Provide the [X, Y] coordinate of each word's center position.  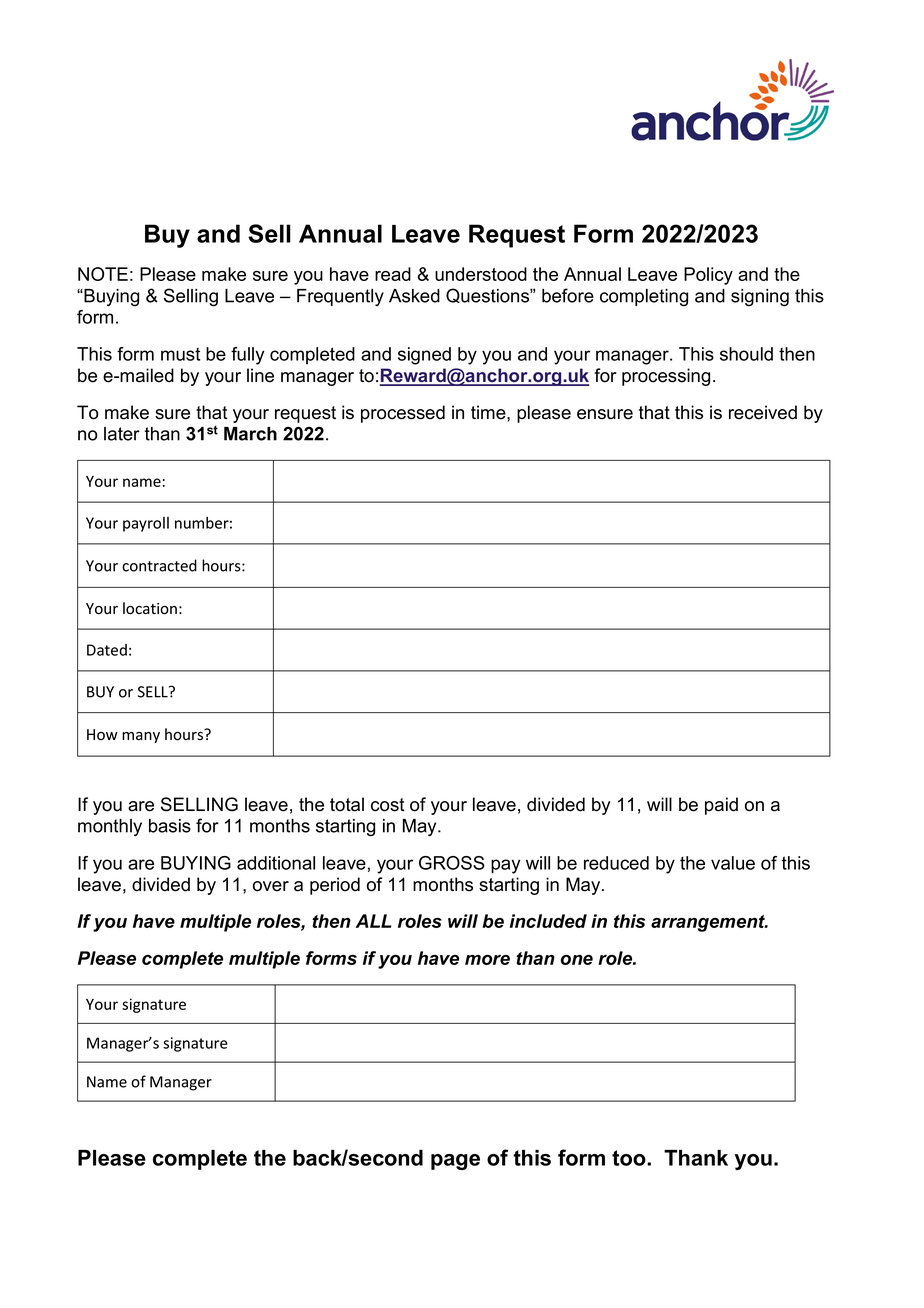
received [763, 412]
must [180, 354]
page [455, 1162]
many [141, 737]
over [271, 886]
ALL [373, 921]
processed [403, 414]
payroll [146, 524]
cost [388, 805]
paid [721, 806]
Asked [414, 296]
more [487, 960]
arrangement [709, 923]
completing [644, 297]
